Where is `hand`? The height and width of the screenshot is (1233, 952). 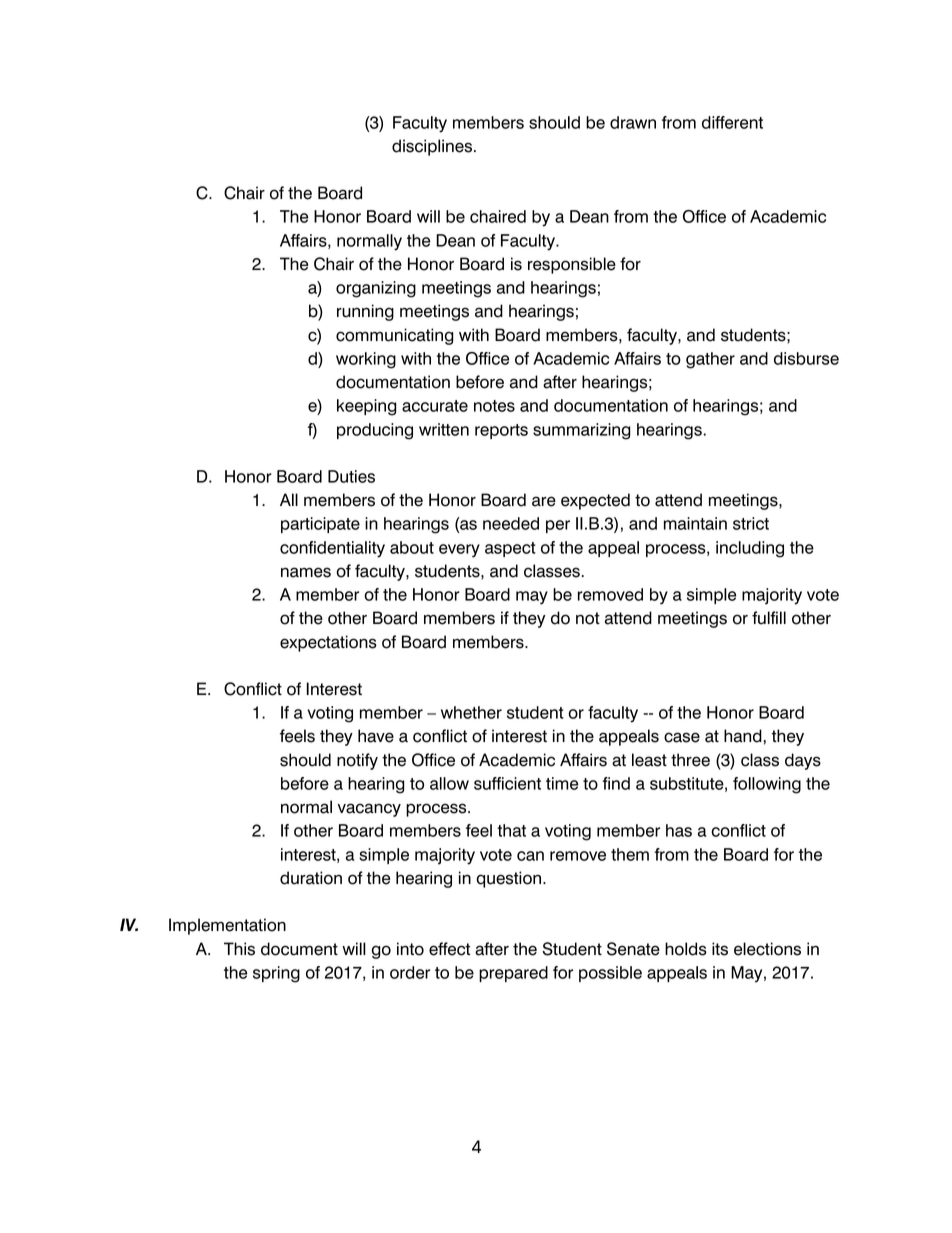
hand is located at coordinates (743, 736).
